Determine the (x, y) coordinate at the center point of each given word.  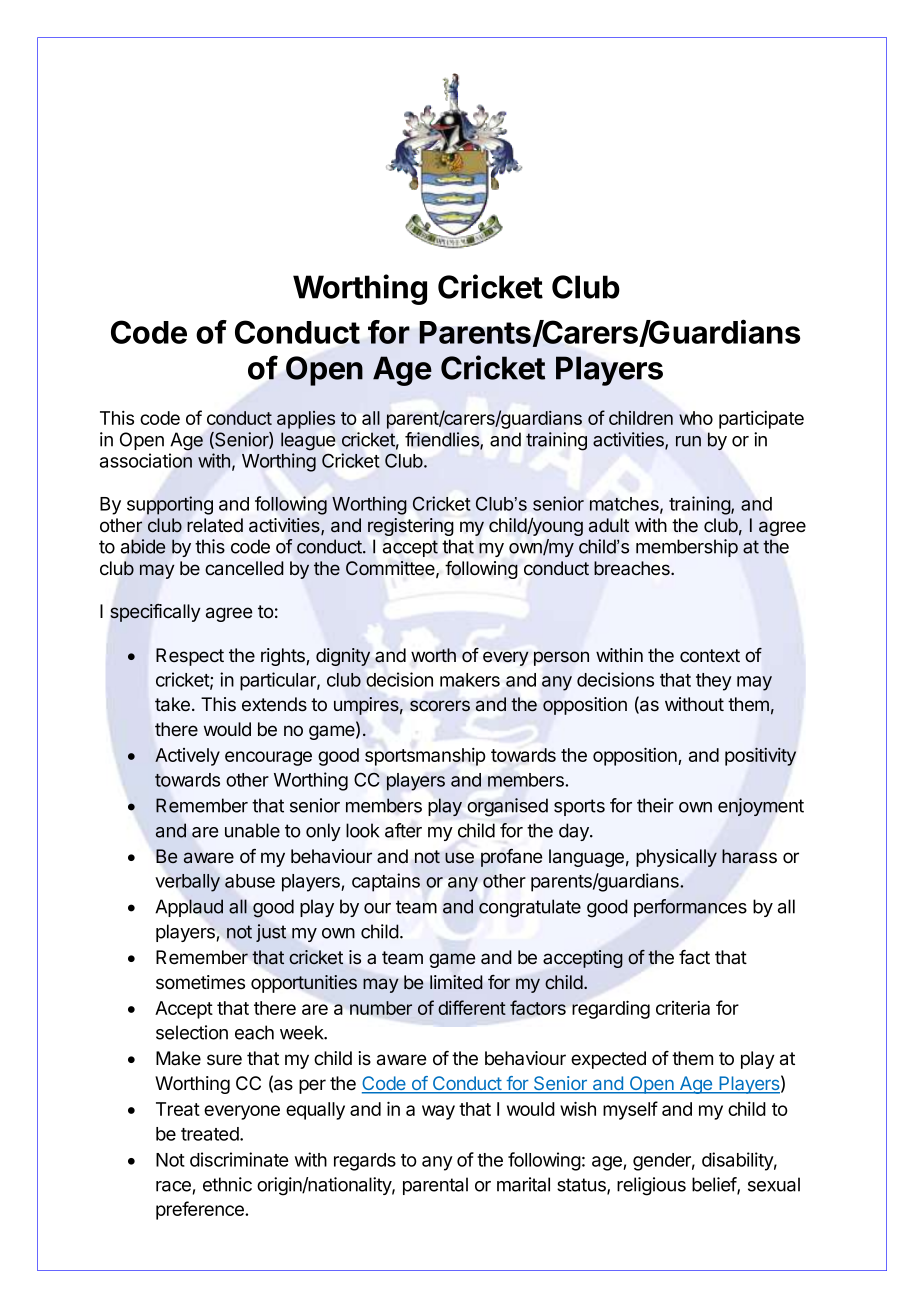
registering (410, 527)
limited (456, 982)
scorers (440, 706)
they (714, 682)
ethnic (227, 1184)
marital (523, 1184)
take (172, 704)
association (146, 460)
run (688, 441)
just (271, 933)
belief (715, 1185)
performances (690, 908)
